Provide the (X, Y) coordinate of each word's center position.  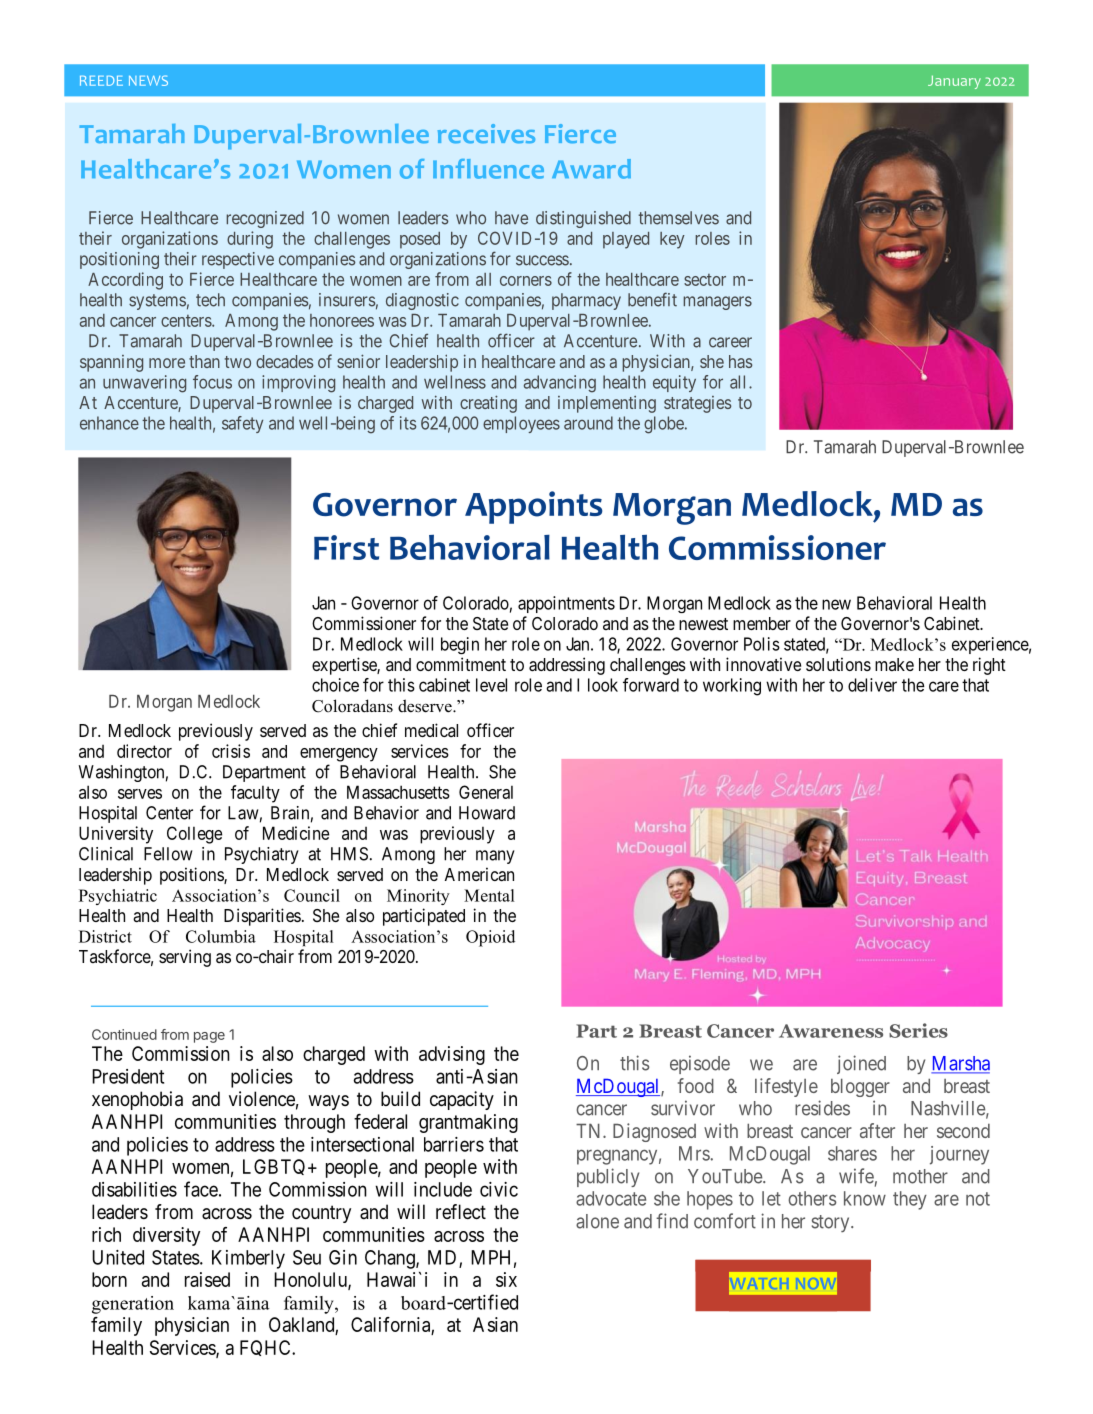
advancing (560, 384)
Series (918, 1030)
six (506, 1279)
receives (486, 133)
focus (212, 382)
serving (185, 958)
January (954, 82)
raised (207, 1279)
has (740, 361)
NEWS (148, 80)
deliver (872, 685)
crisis (231, 751)
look (603, 685)
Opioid (490, 938)
